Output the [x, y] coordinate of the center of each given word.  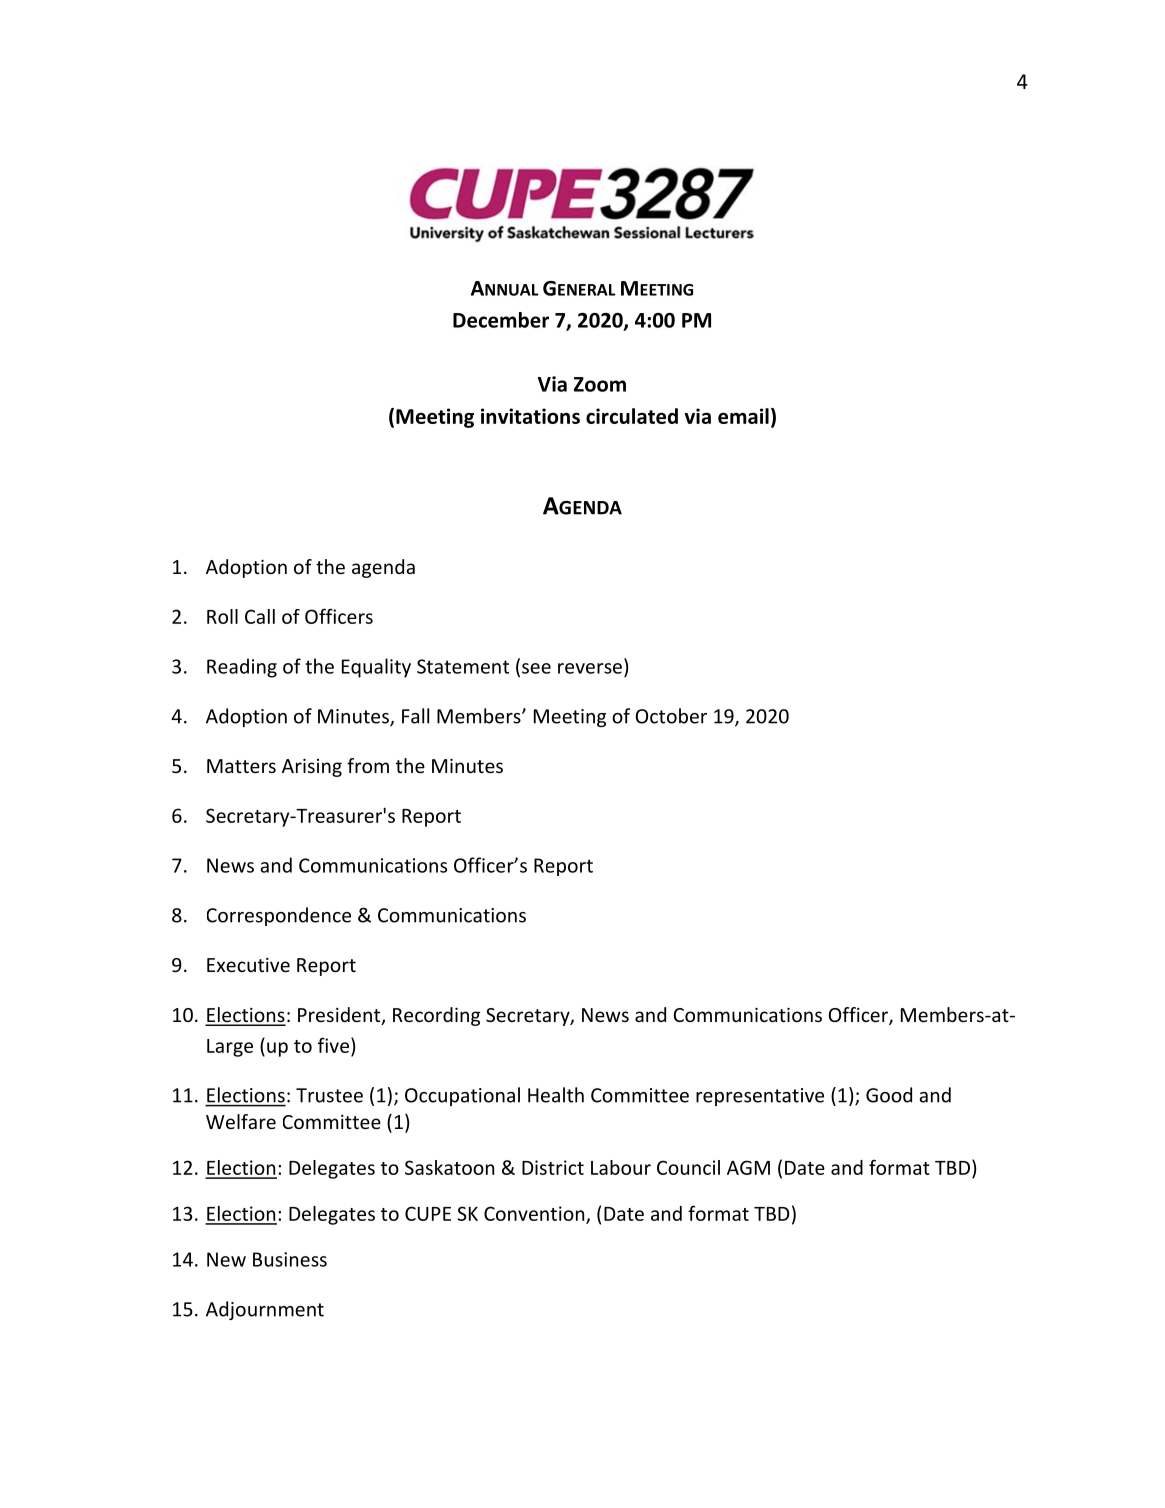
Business [290, 1259]
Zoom [600, 384]
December [501, 320]
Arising [312, 768]
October [671, 716]
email [743, 416]
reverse [590, 668]
